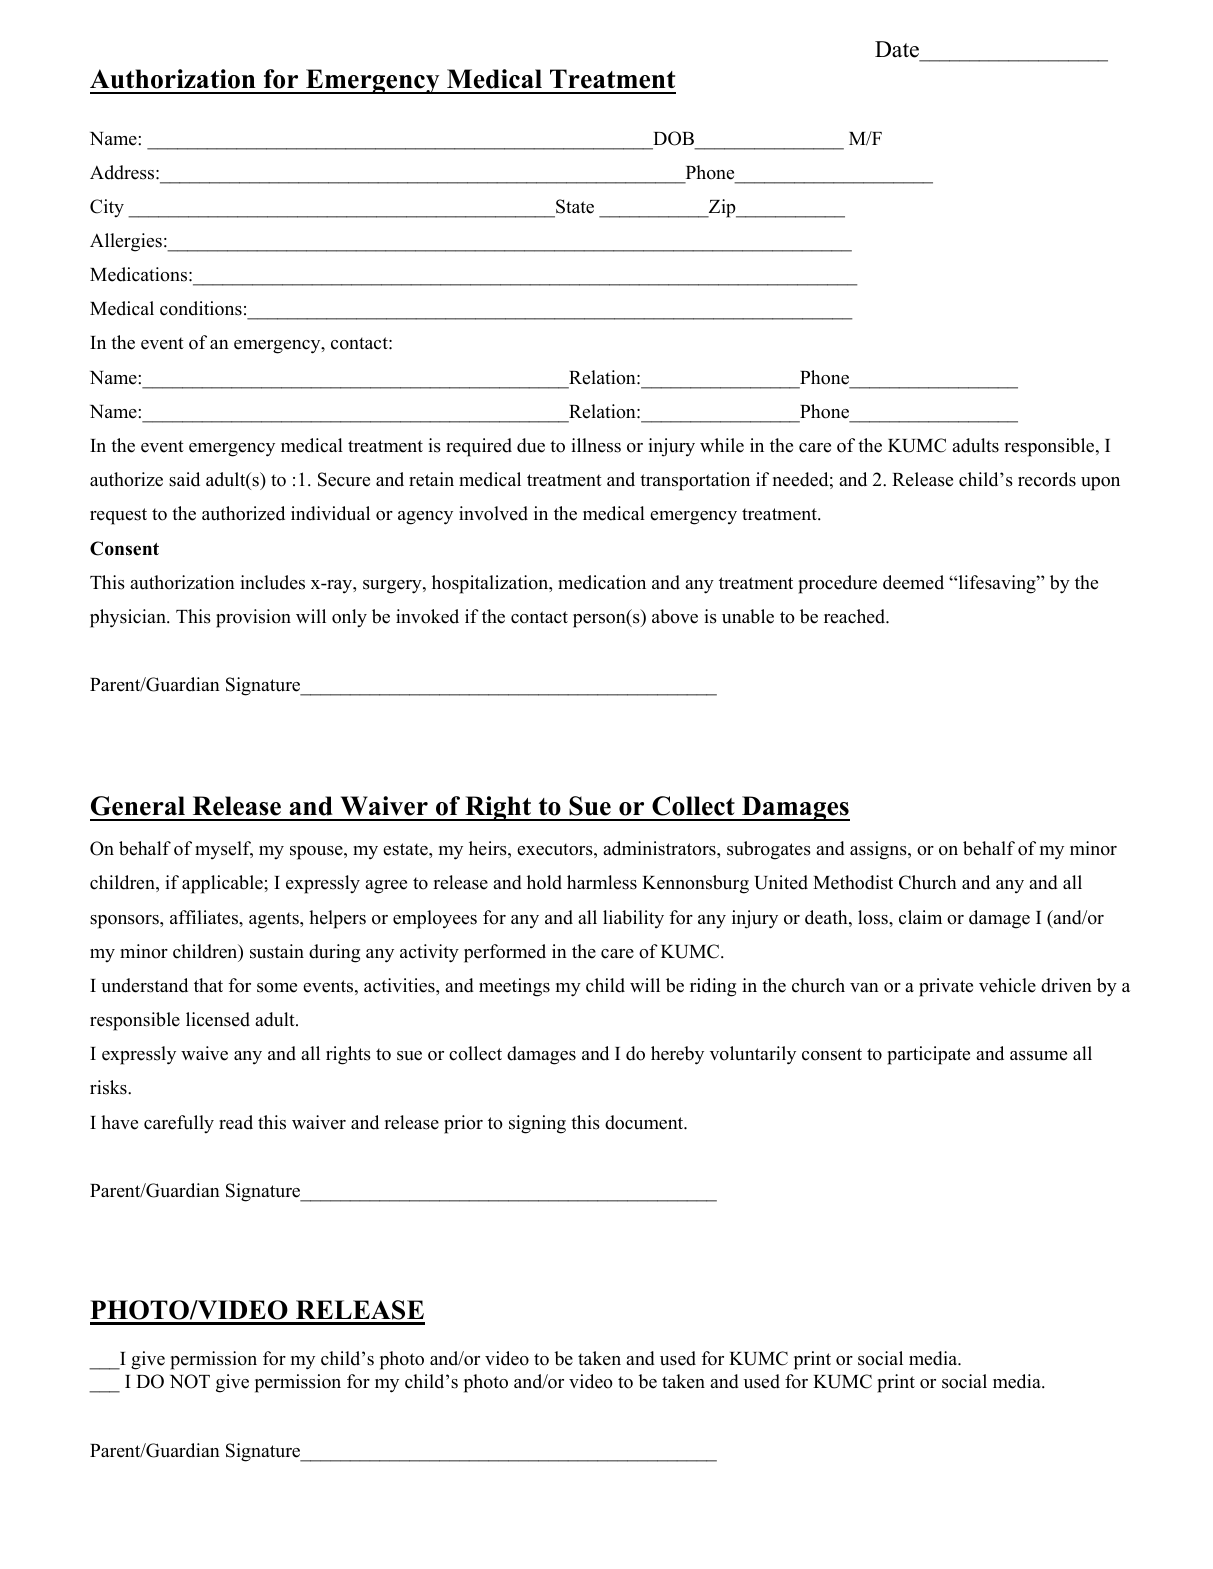  What do you see at coordinates (107, 208) in the page?
I see `City` at bounding box center [107, 208].
